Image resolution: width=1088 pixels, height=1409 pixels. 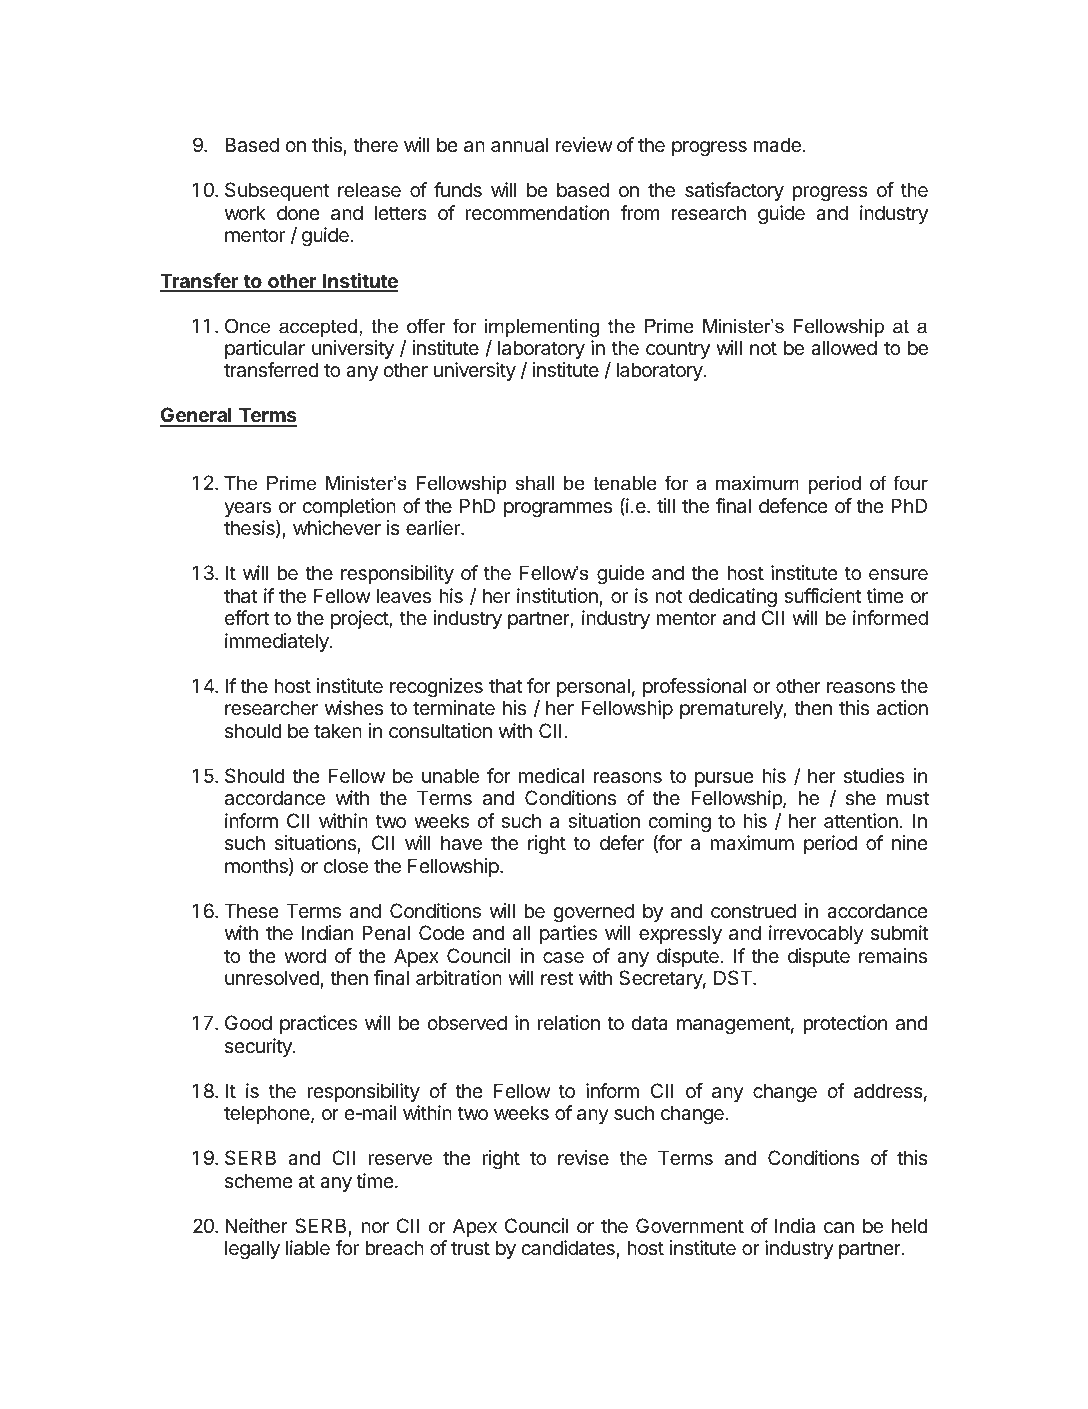 I want to click on These, so click(x=252, y=910).
